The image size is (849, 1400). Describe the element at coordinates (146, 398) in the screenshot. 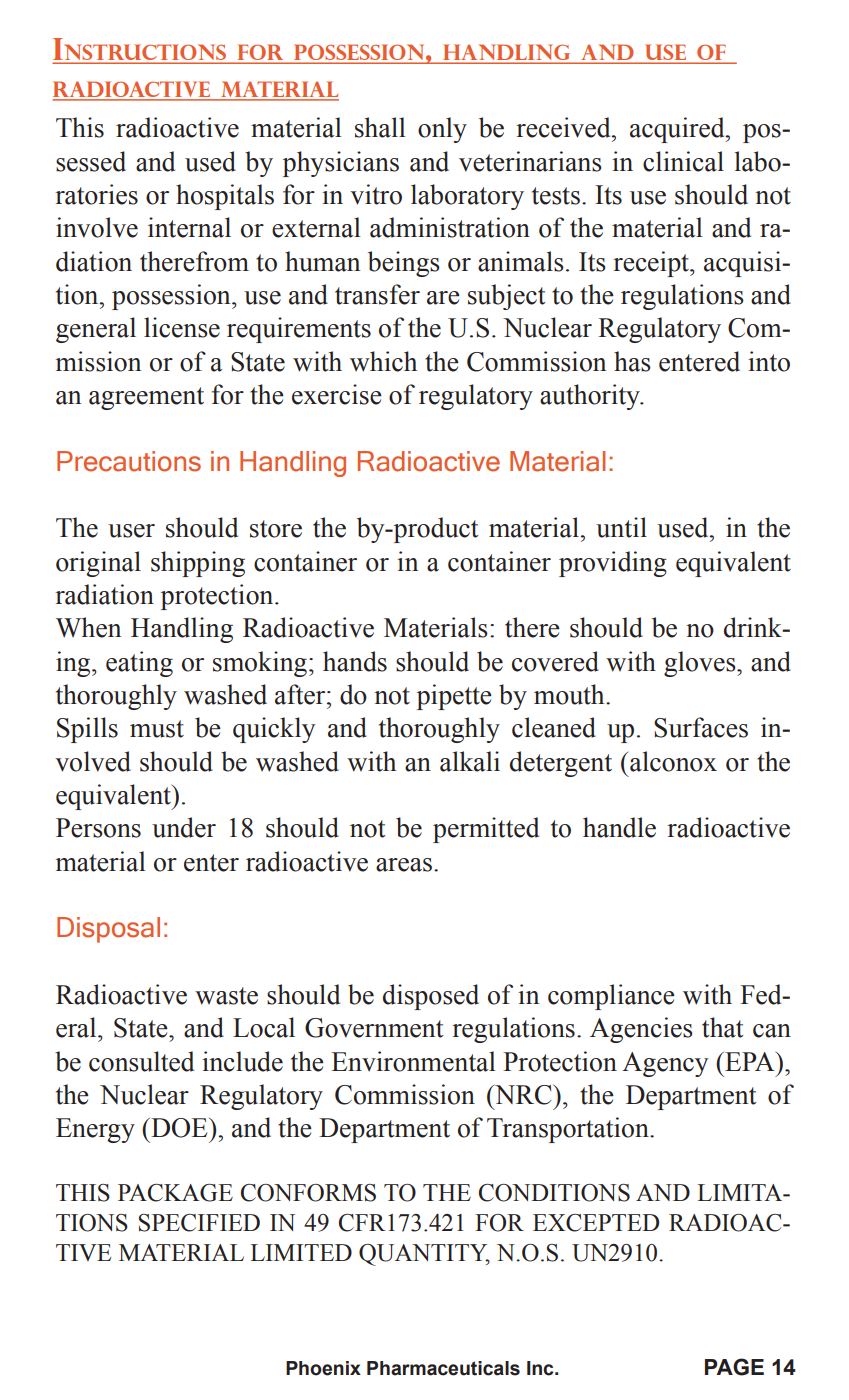

I see `agreement` at that location.
